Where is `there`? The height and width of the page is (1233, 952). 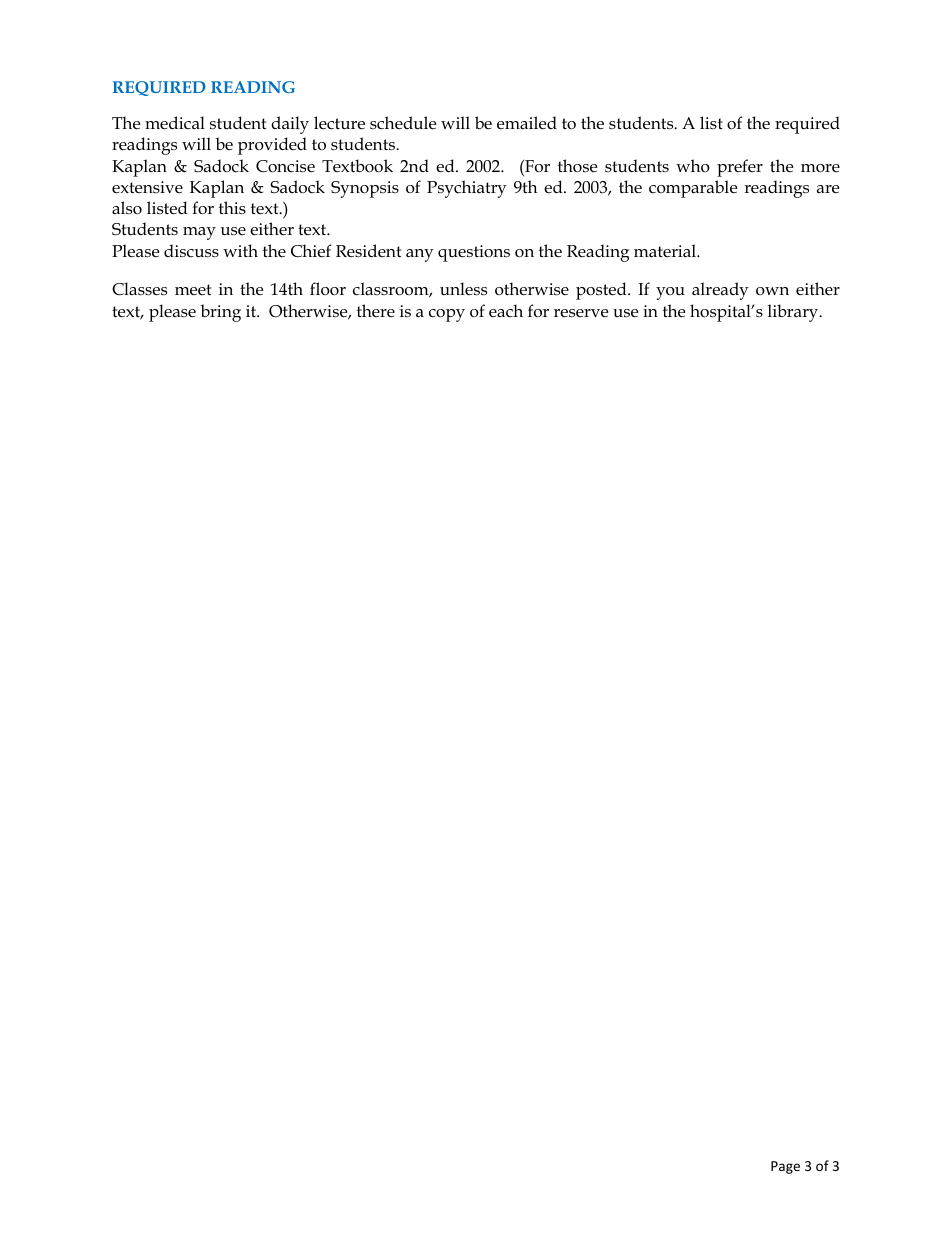
there is located at coordinates (376, 310).
